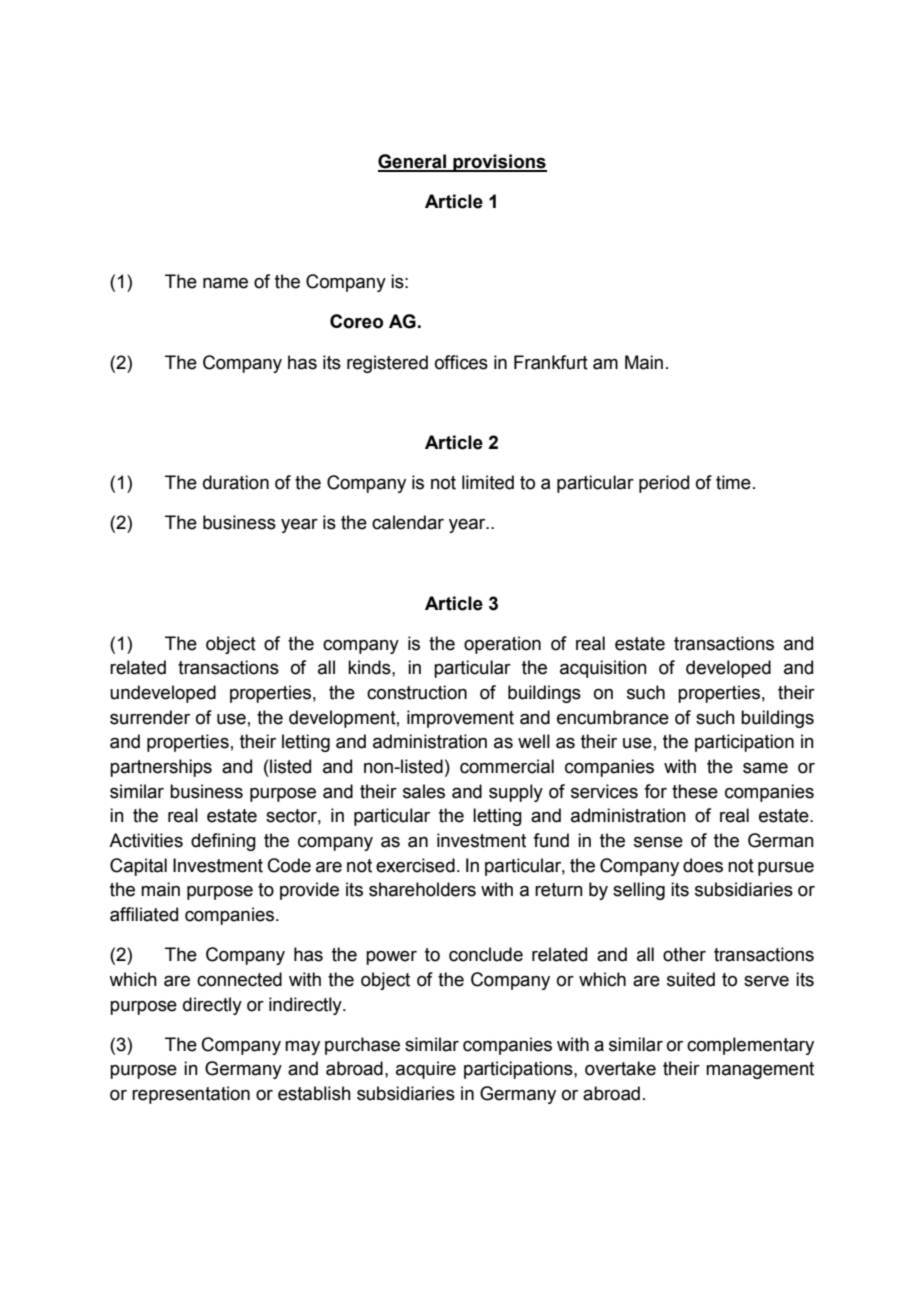  What do you see at coordinates (236, 482) in the screenshot?
I see `duration` at bounding box center [236, 482].
